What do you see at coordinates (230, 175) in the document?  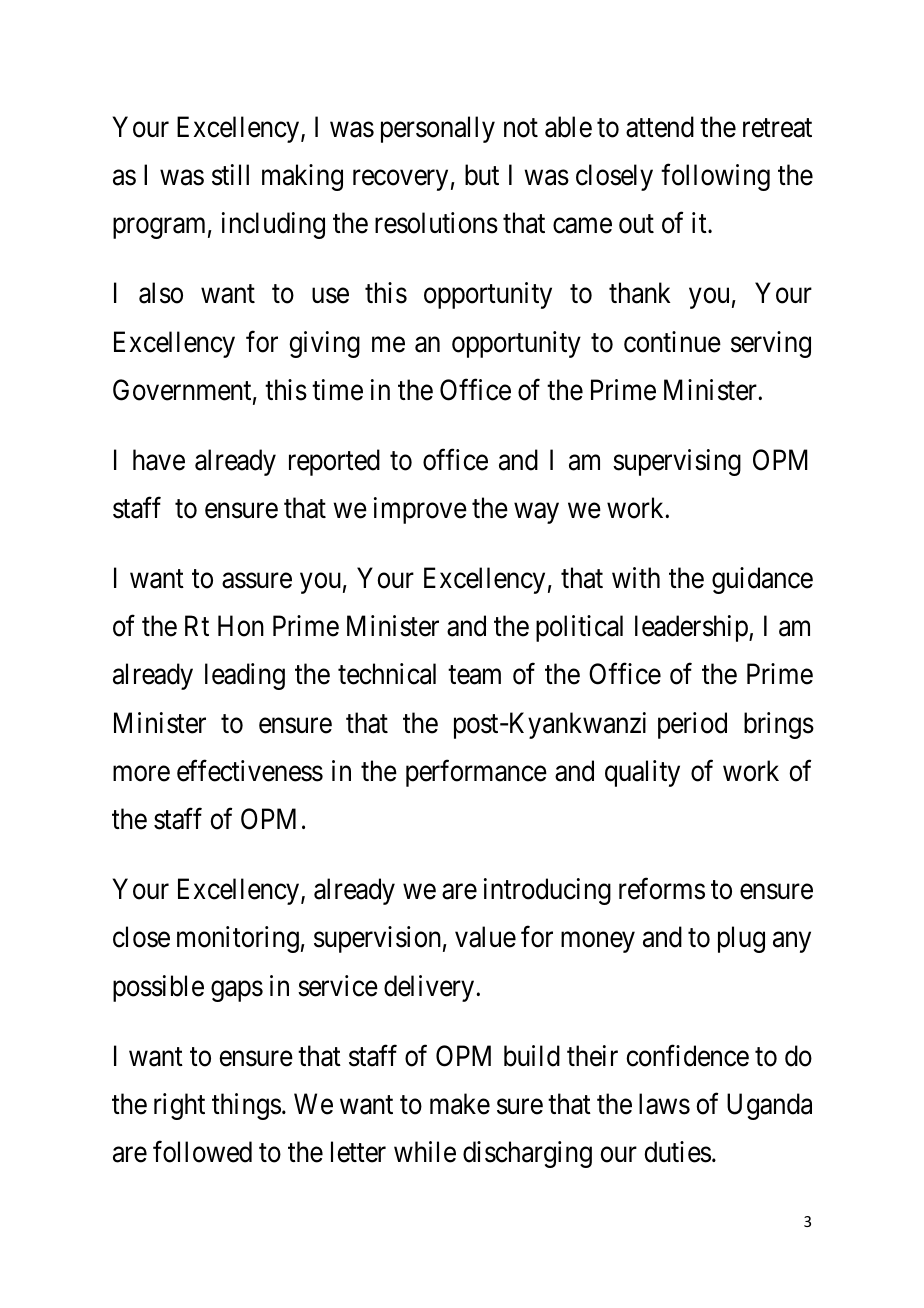 I see `still` at bounding box center [230, 175].
